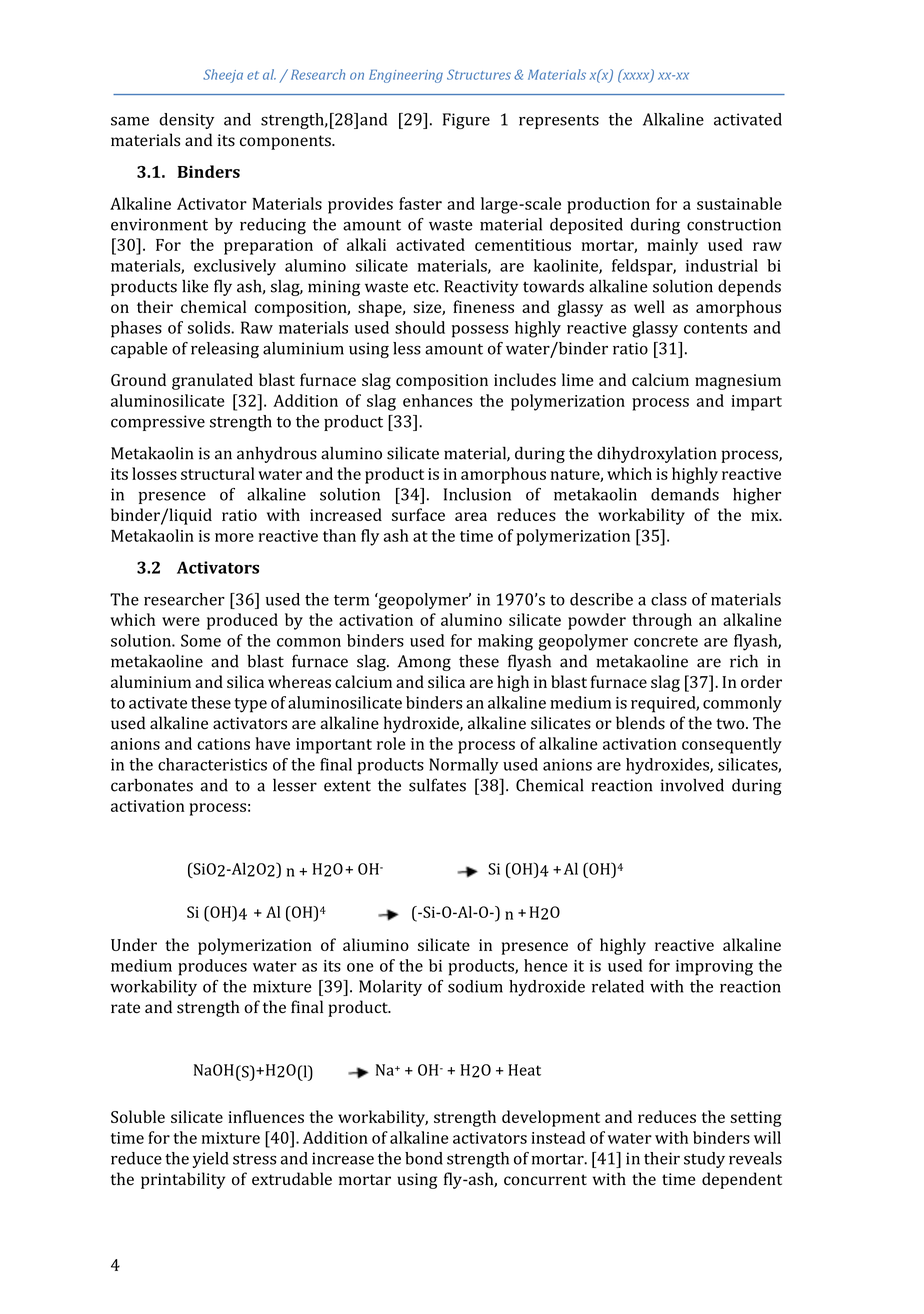  Describe the element at coordinates (714, 968) in the screenshot. I see `improving` at that location.
